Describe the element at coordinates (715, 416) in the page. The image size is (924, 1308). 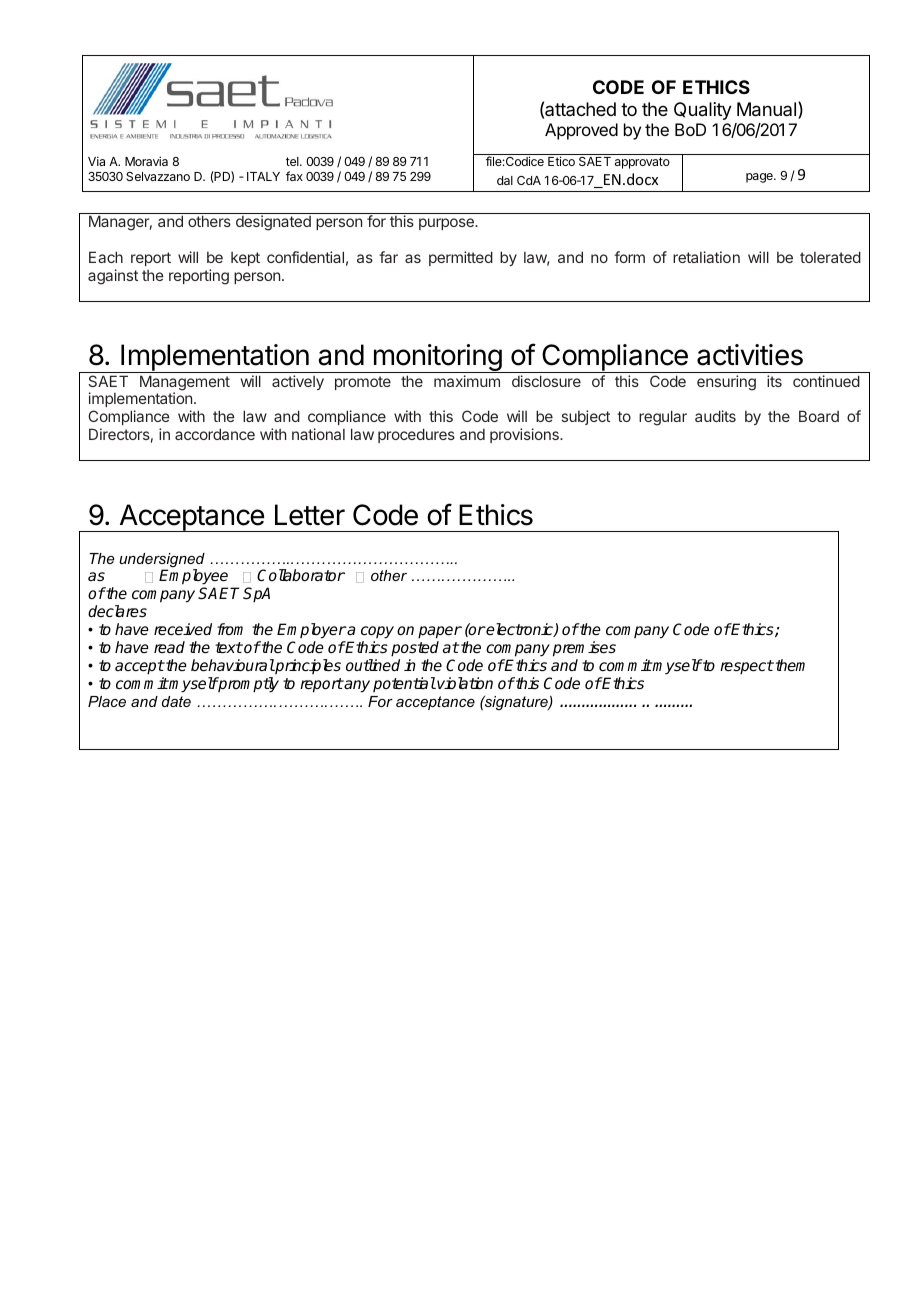
I see `audits` at that location.
